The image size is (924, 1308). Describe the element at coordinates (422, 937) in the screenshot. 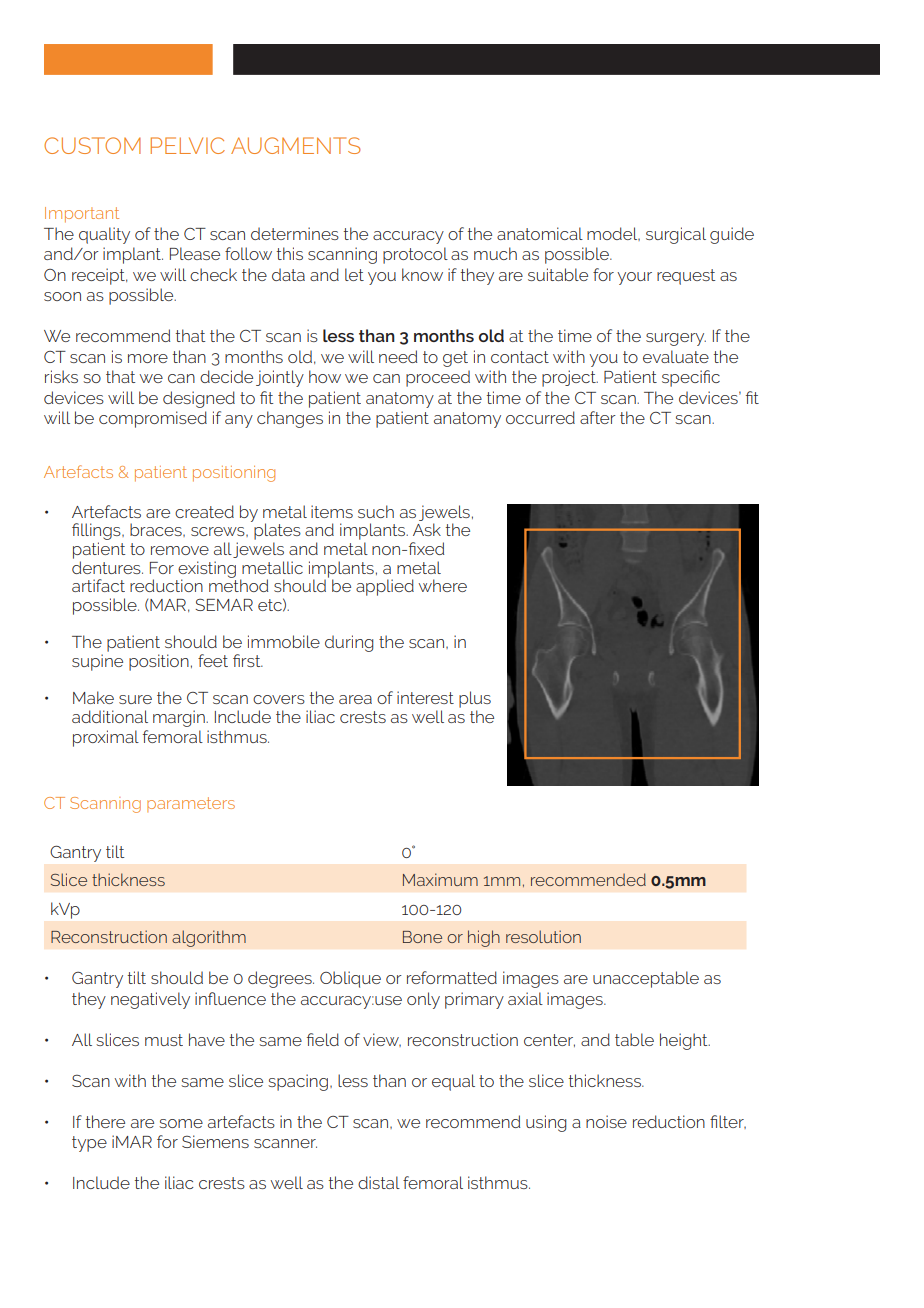

I see `Bone` at that location.
